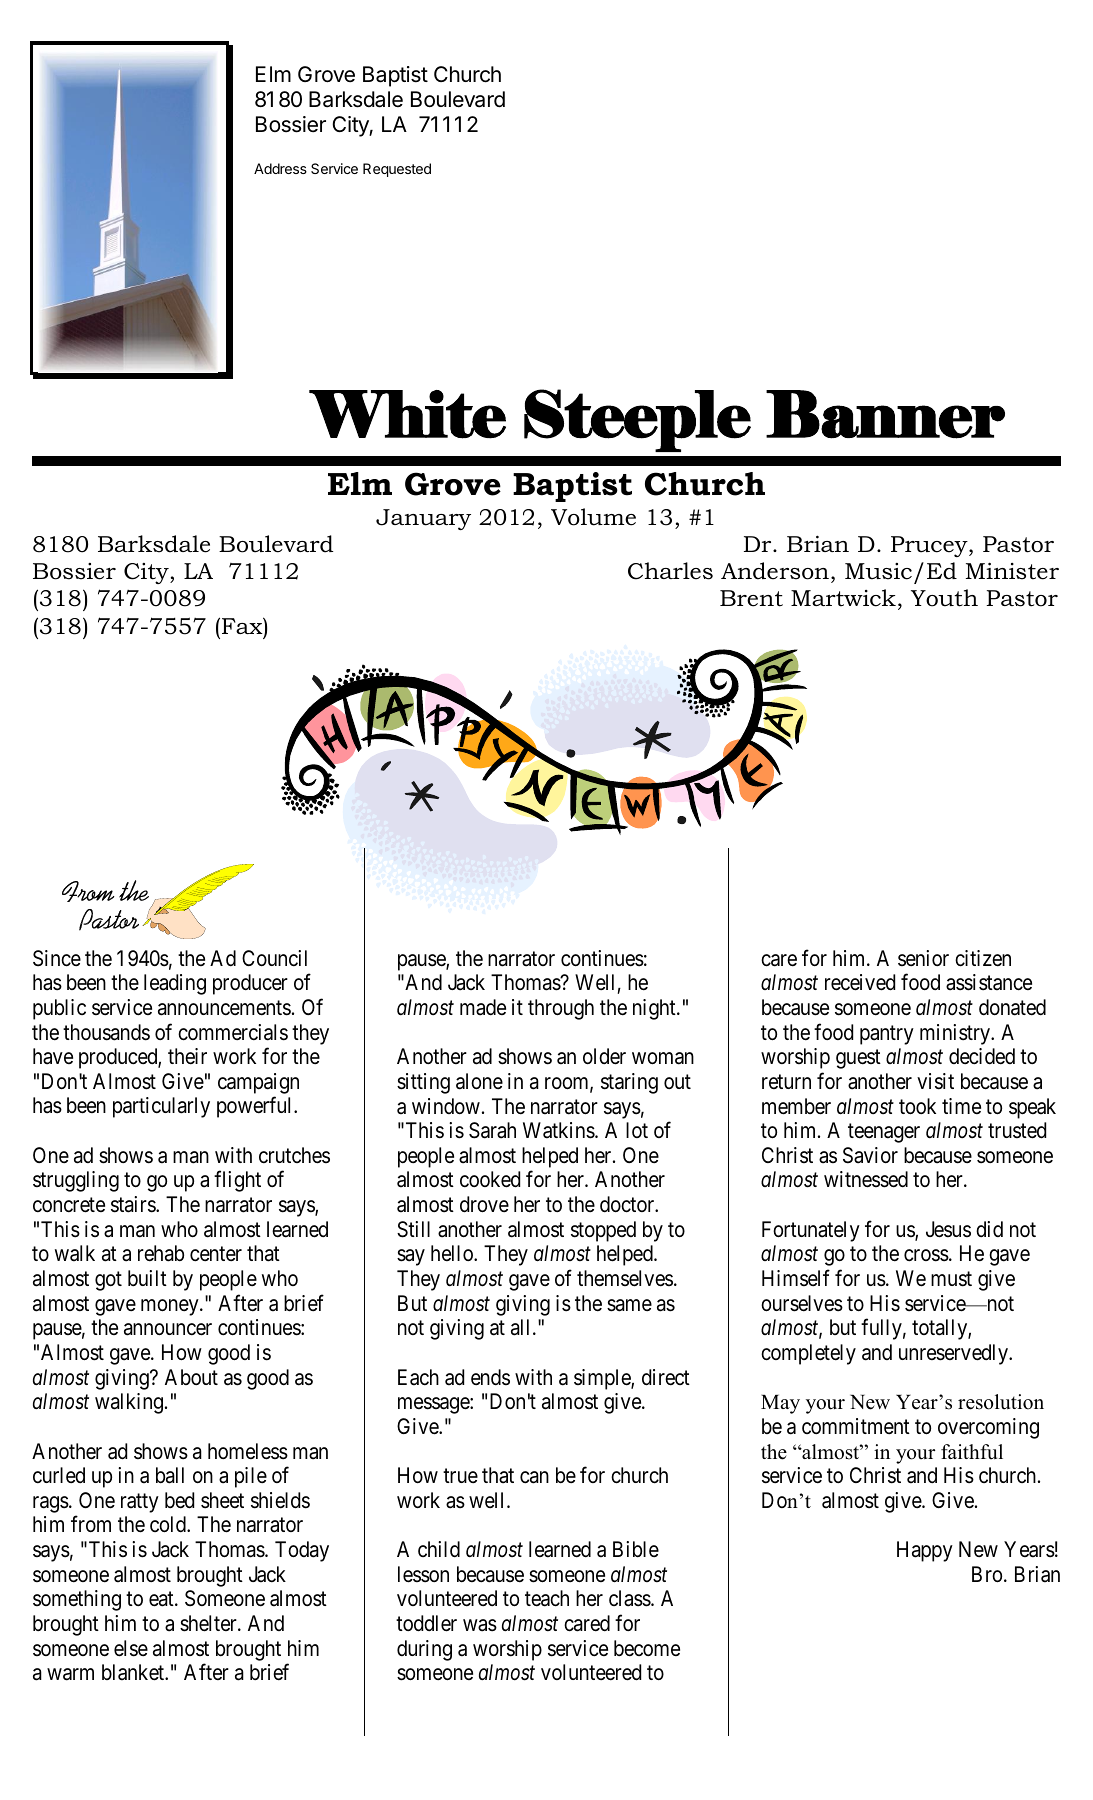  Describe the element at coordinates (280, 168) in the page. I see `Address` at that location.
